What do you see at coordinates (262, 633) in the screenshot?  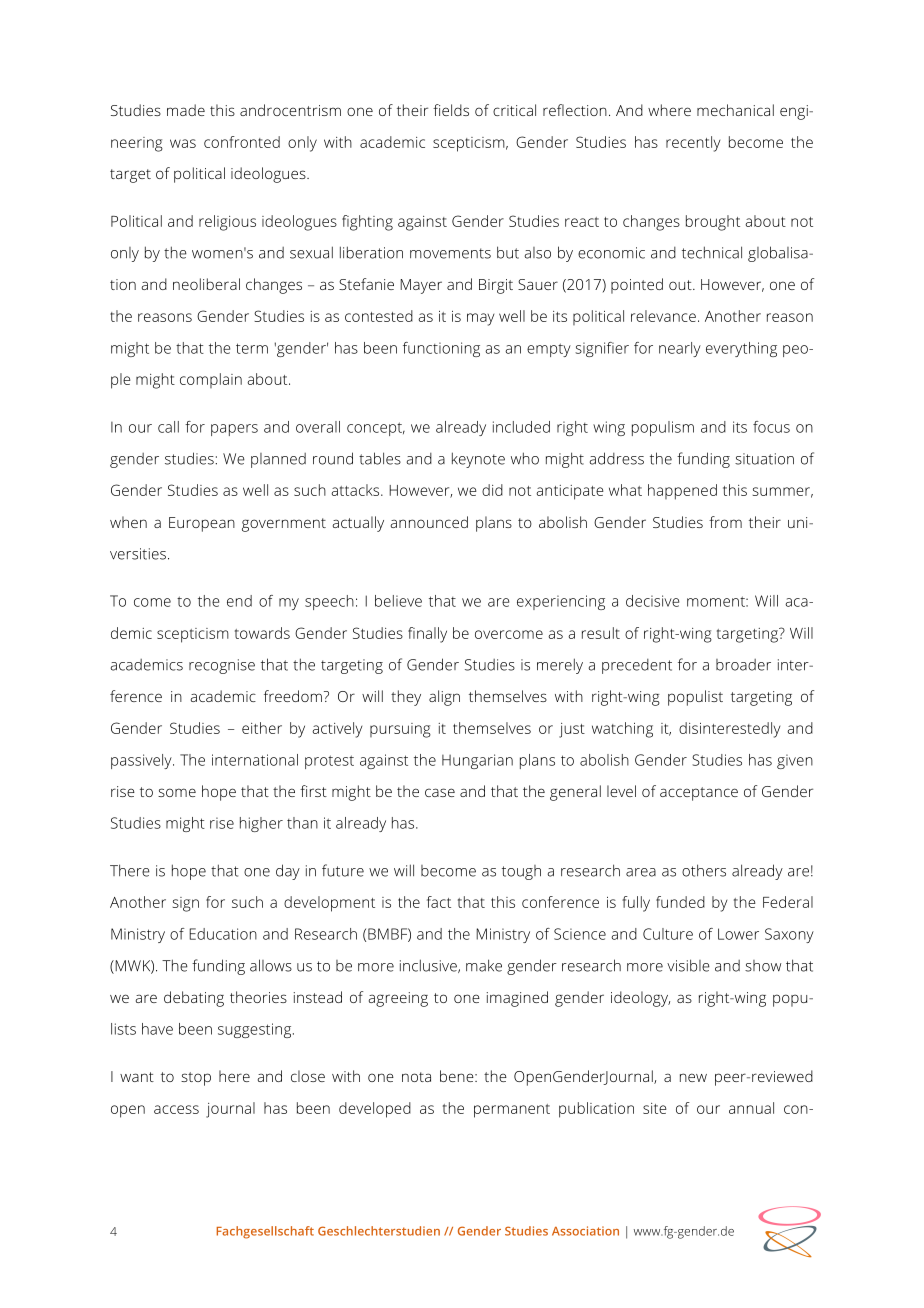 I see `towards` at bounding box center [262, 633].
